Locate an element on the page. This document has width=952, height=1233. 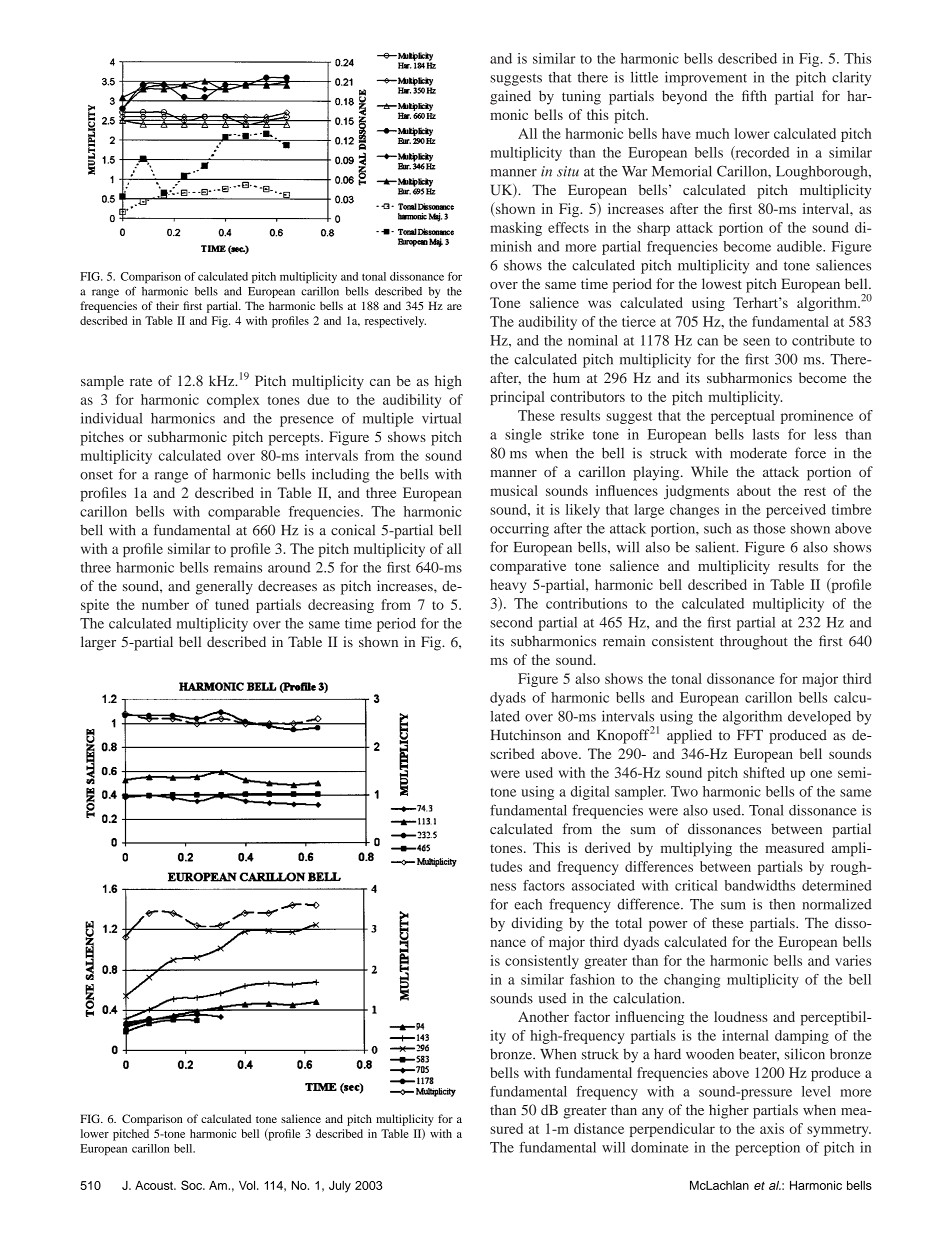
shifted is located at coordinates (764, 772).
